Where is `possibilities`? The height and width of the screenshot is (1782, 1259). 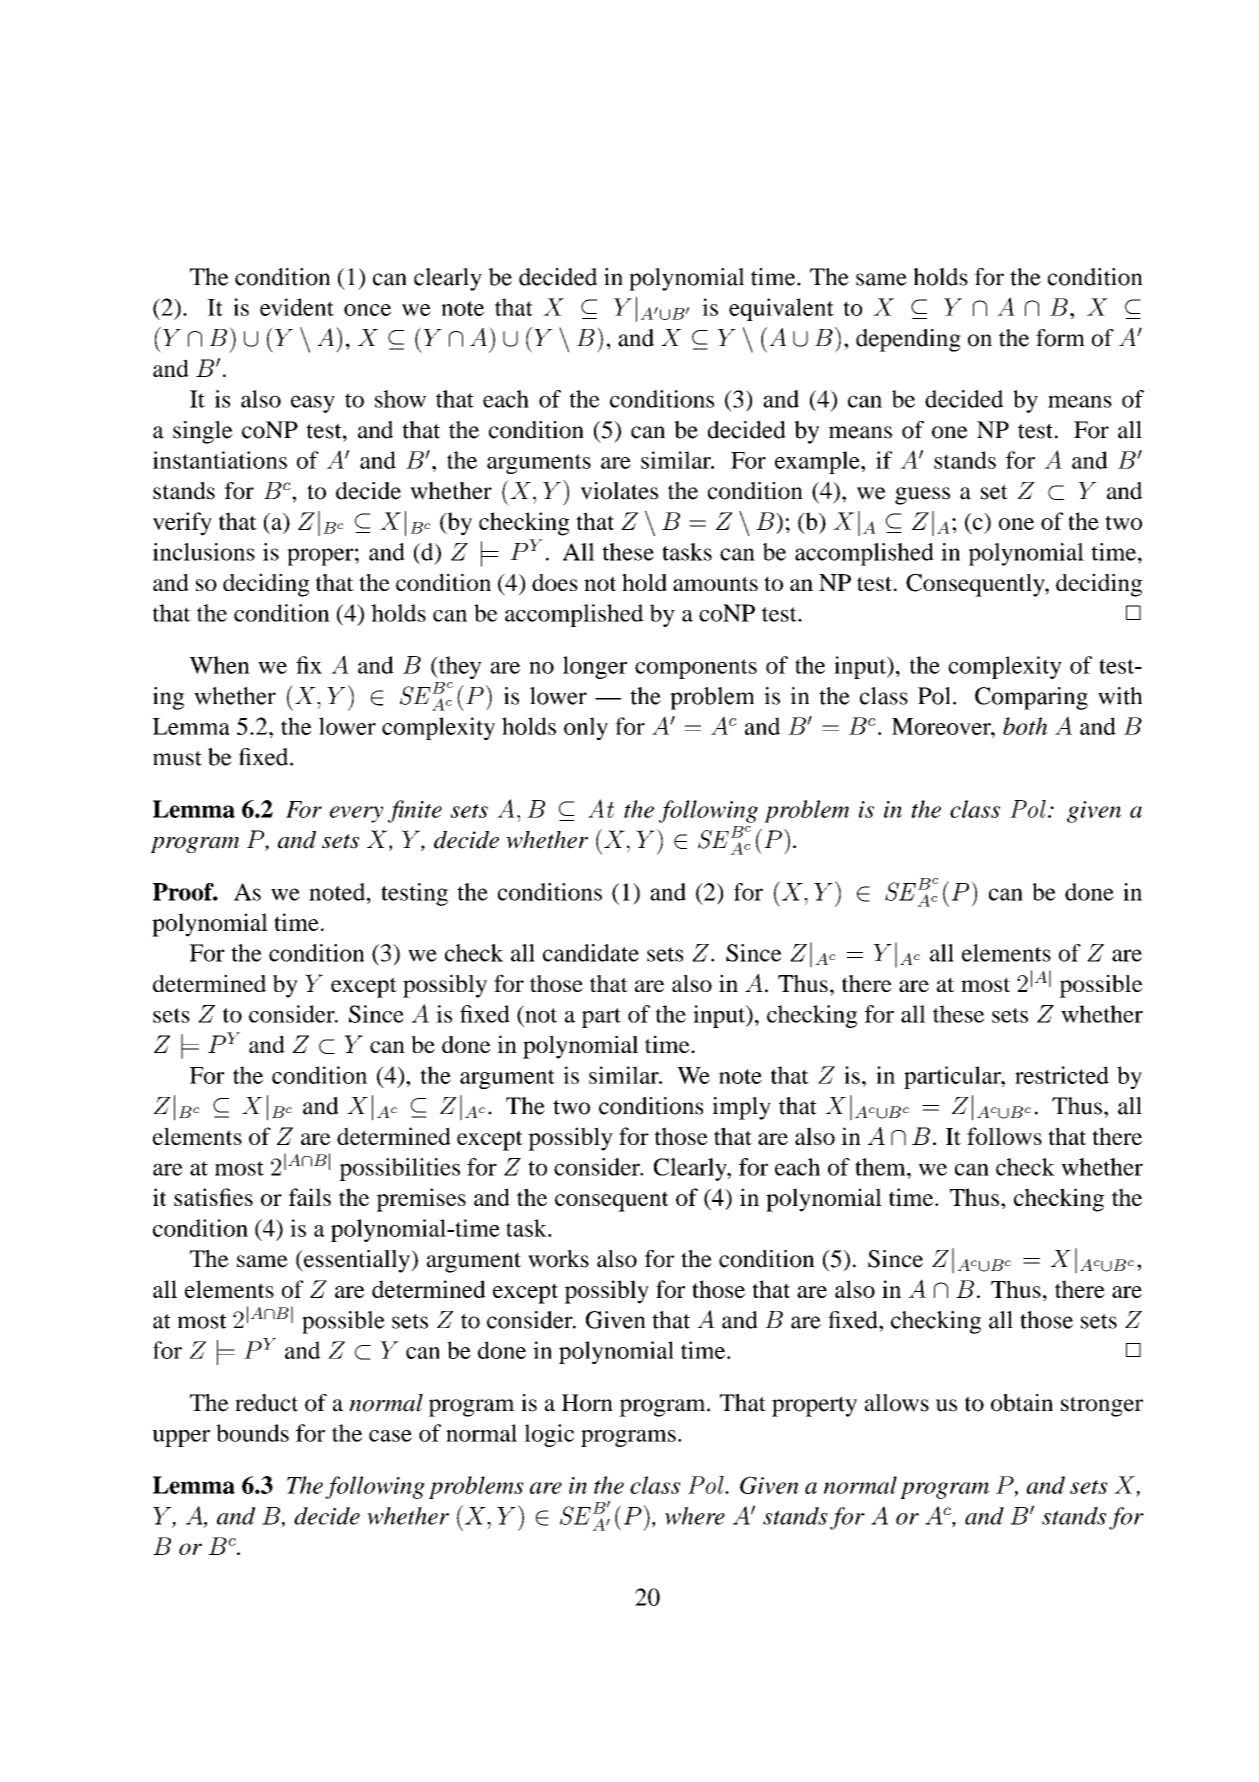
possibilities is located at coordinates (399, 1169).
